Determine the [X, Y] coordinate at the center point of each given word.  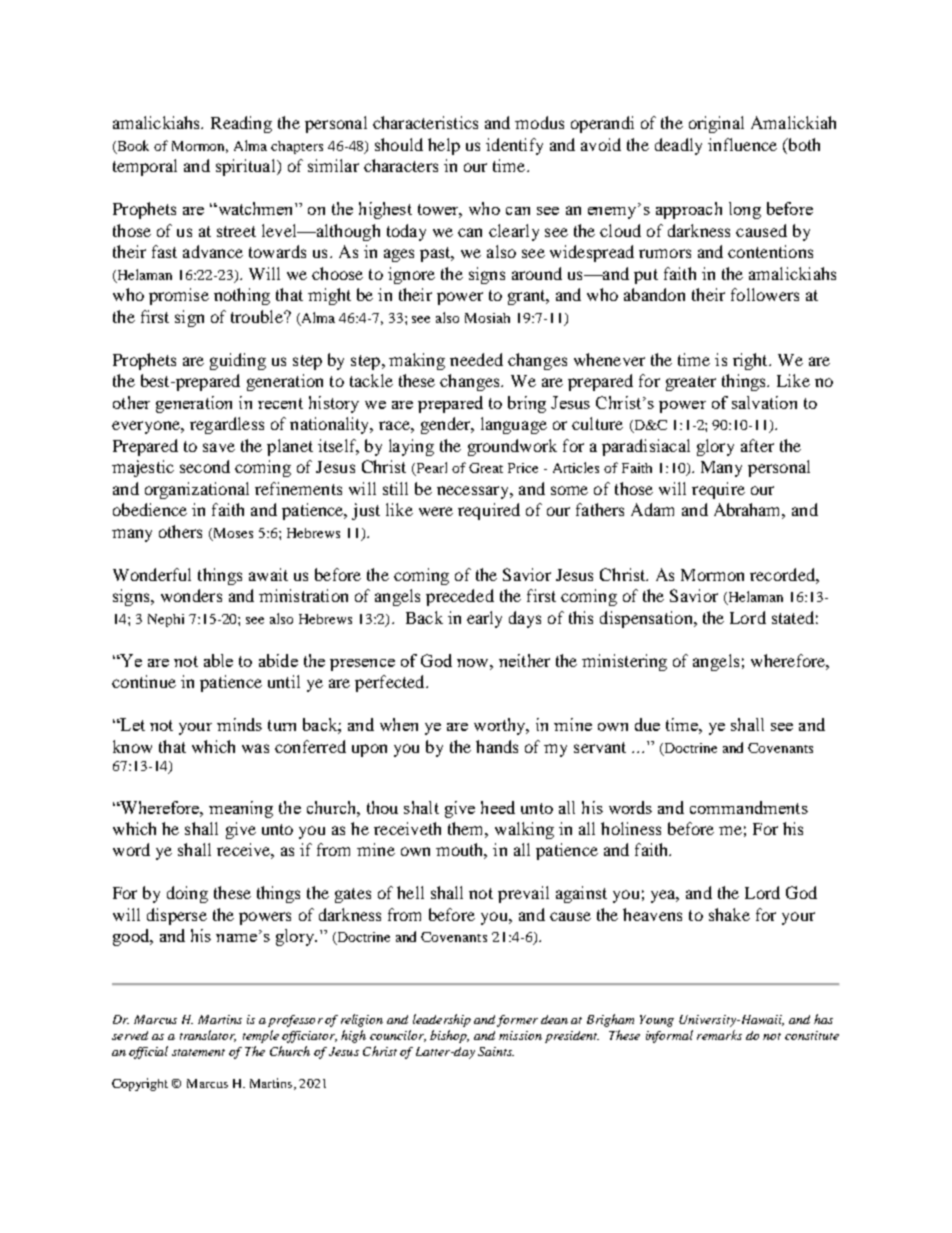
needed [476, 359]
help [444, 146]
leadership [442, 1020]
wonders [191, 595]
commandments [749, 807]
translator [208, 1036]
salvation [764, 402]
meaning [241, 809]
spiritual [247, 167]
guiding [238, 361]
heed [498, 807]
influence [742, 144]
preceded [460, 597]
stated [793, 617]
